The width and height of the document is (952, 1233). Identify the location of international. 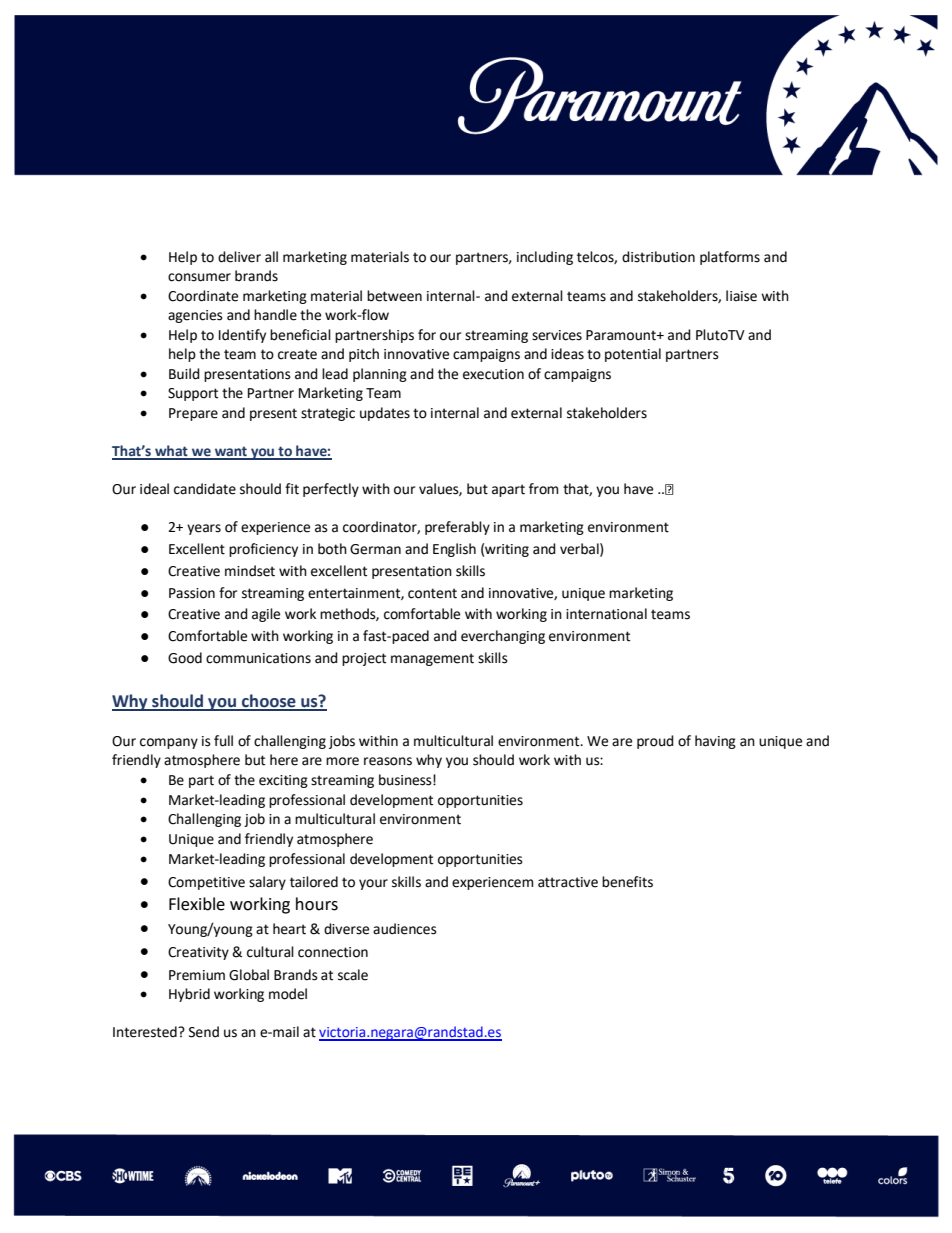
(606, 614).
